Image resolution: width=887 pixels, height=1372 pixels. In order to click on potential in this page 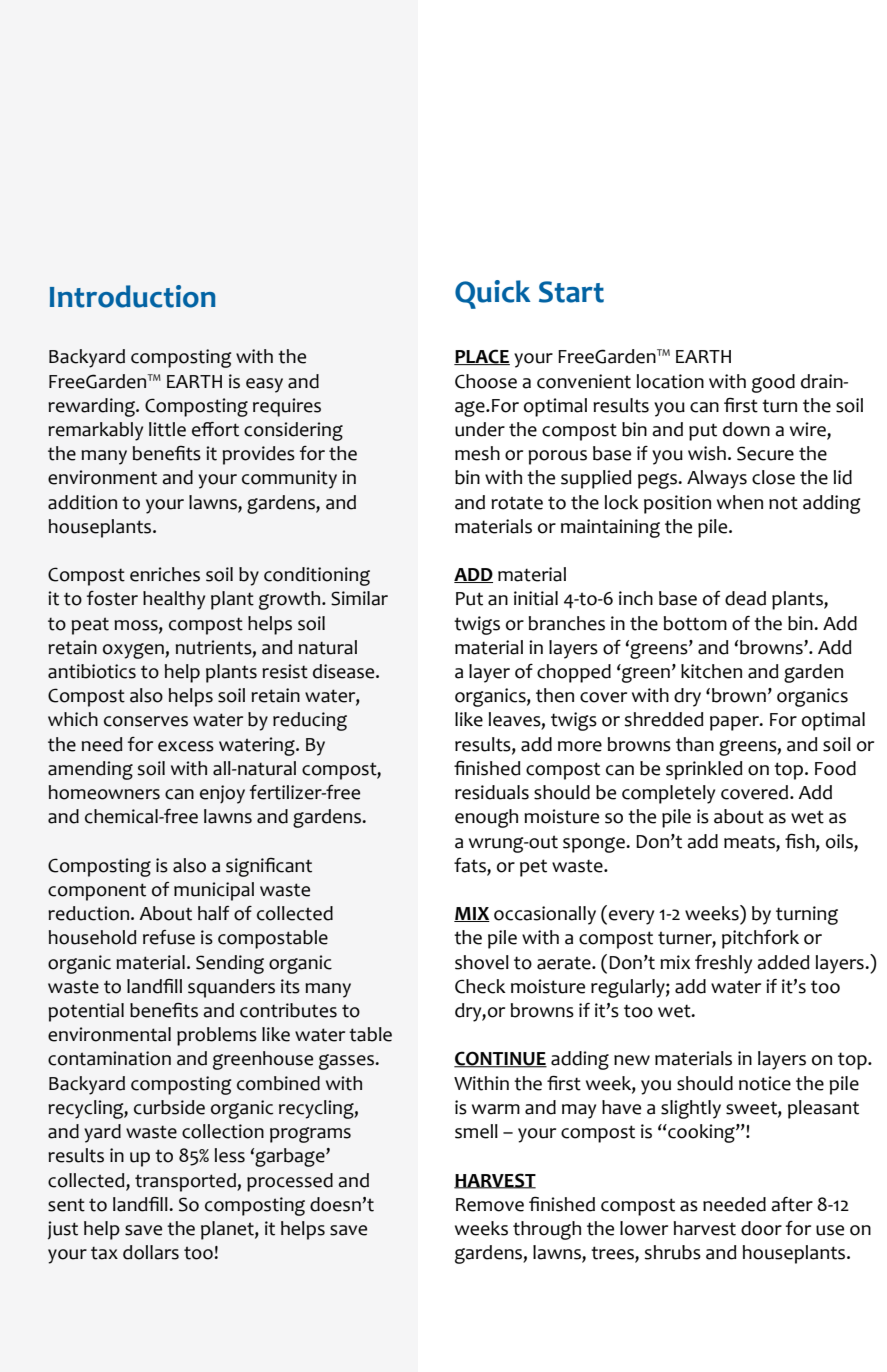, I will do `click(86, 1012)`.
